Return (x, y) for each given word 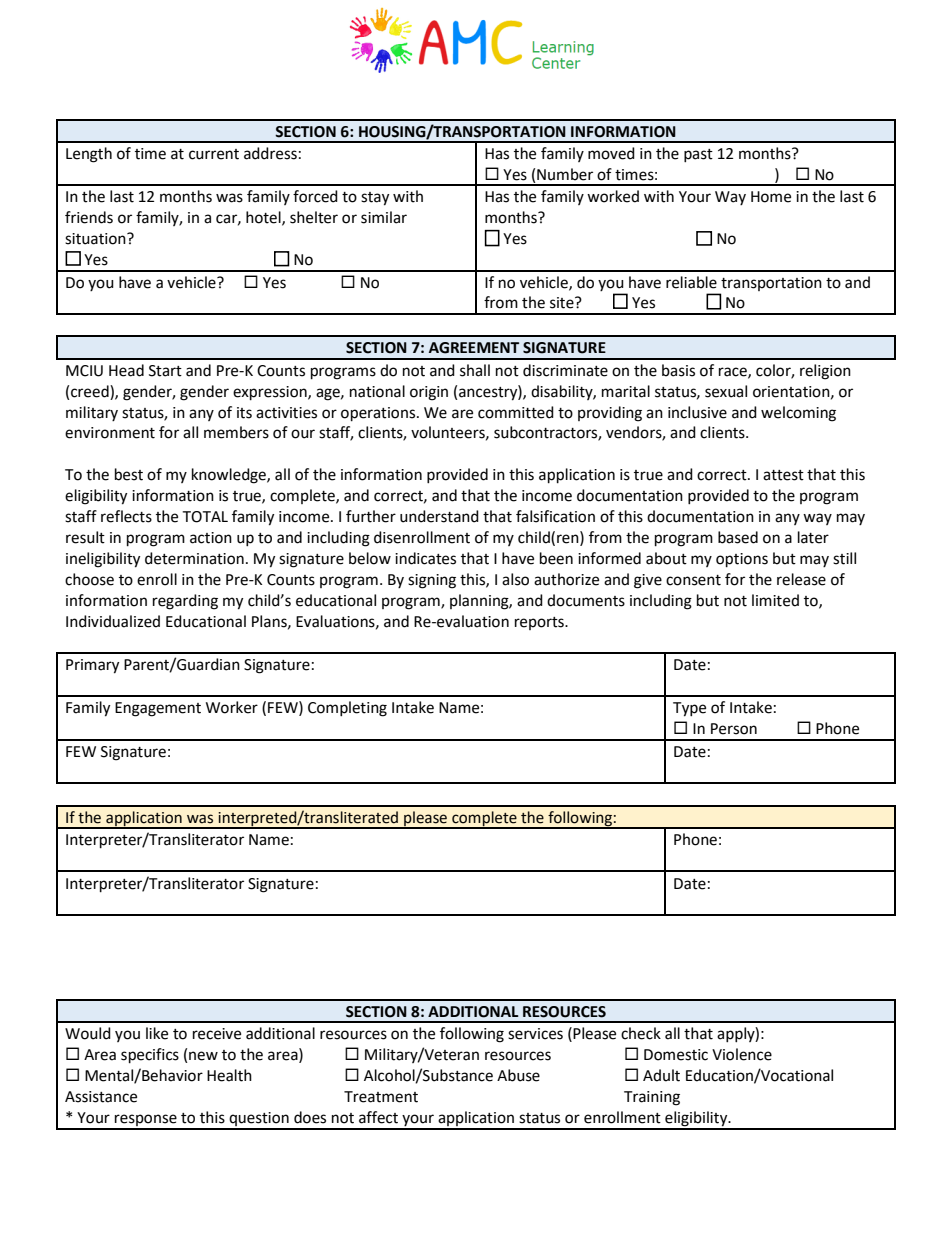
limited (775, 600)
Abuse (518, 1075)
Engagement (158, 709)
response (146, 1121)
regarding (185, 602)
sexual (726, 391)
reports (540, 623)
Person (734, 729)
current (214, 154)
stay (375, 199)
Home (771, 197)
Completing (347, 709)
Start (165, 371)
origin (429, 393)
